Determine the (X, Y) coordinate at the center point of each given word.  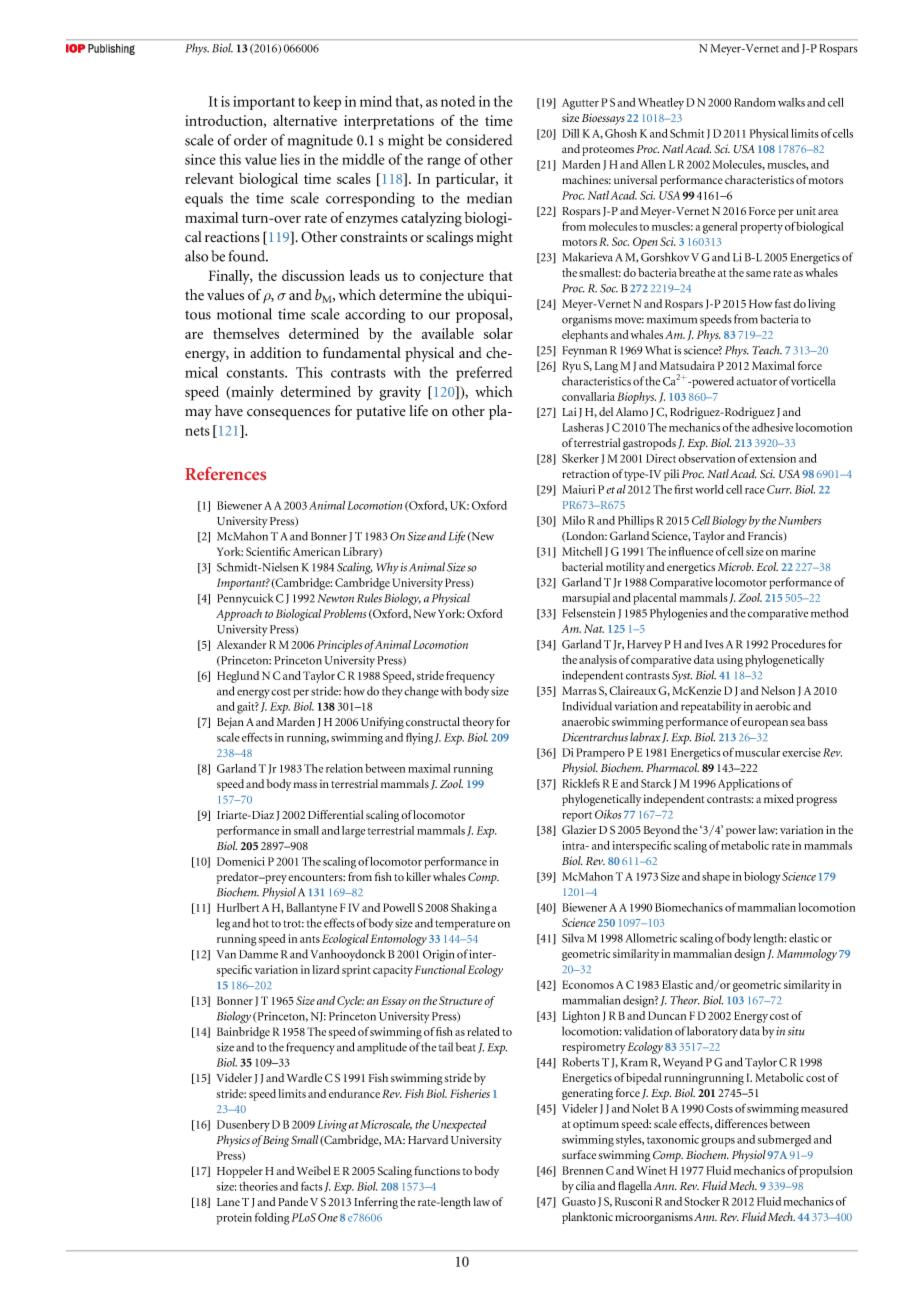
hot (261, 923)
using (730, 661)
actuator (757, 382)
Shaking (470, 909)
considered (479, 140)
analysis (598, 661)
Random (755, 102)
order (250, 140)
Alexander (242, 644)
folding (272, 1219)
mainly (251, 393)
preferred (484, 373)
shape (716, 878)
